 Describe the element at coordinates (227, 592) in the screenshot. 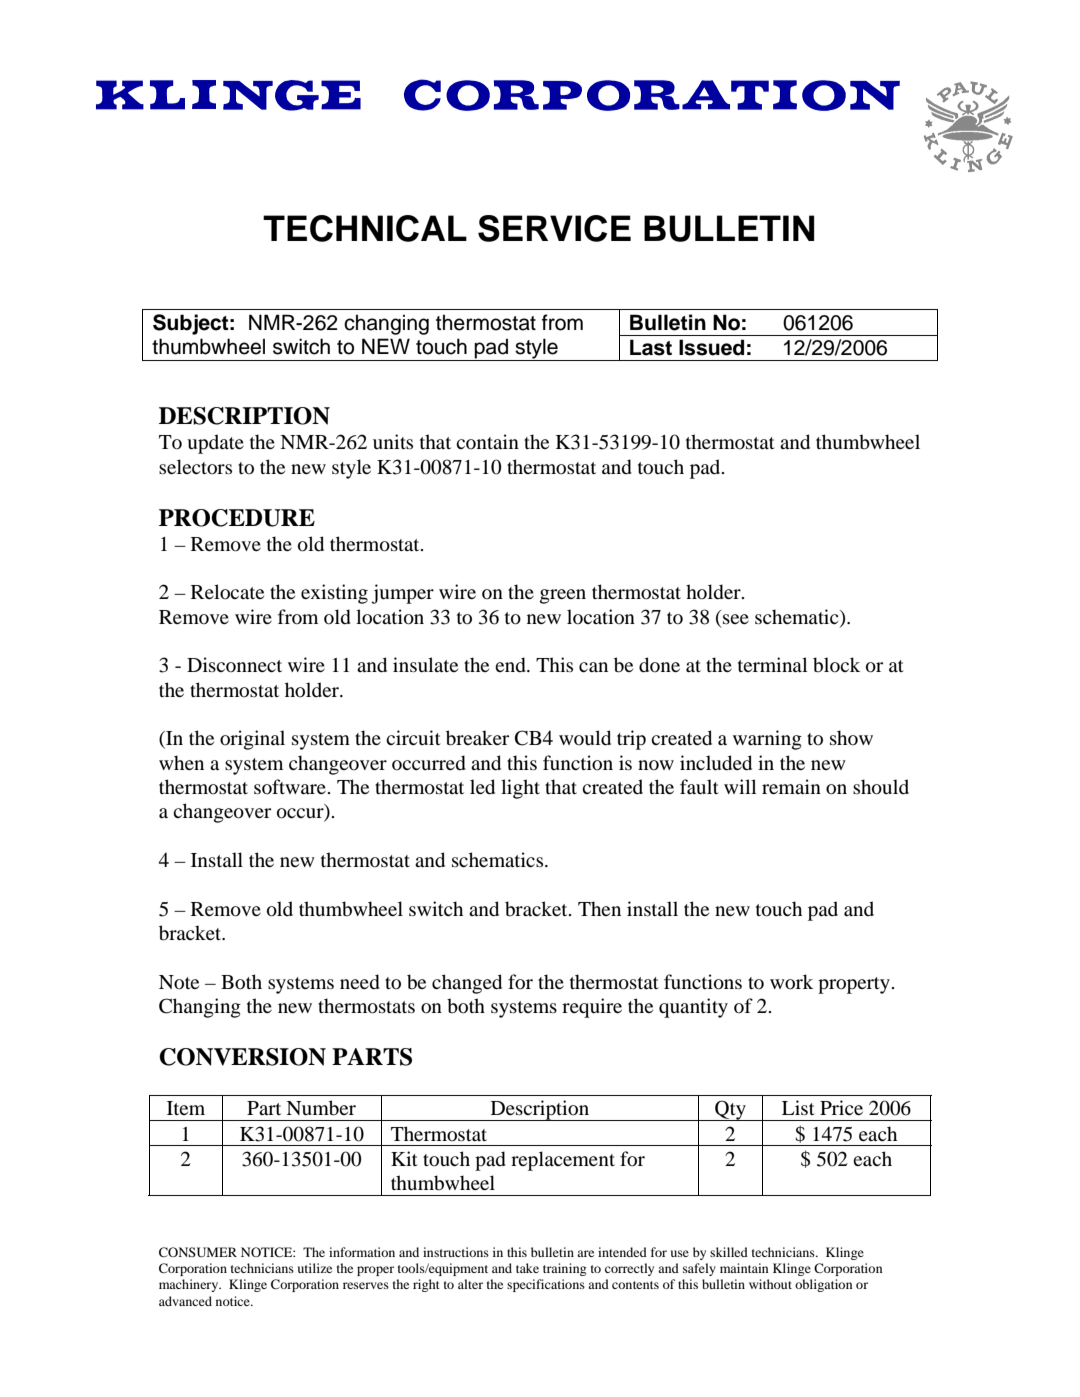

I see `Relocate` at that location.
